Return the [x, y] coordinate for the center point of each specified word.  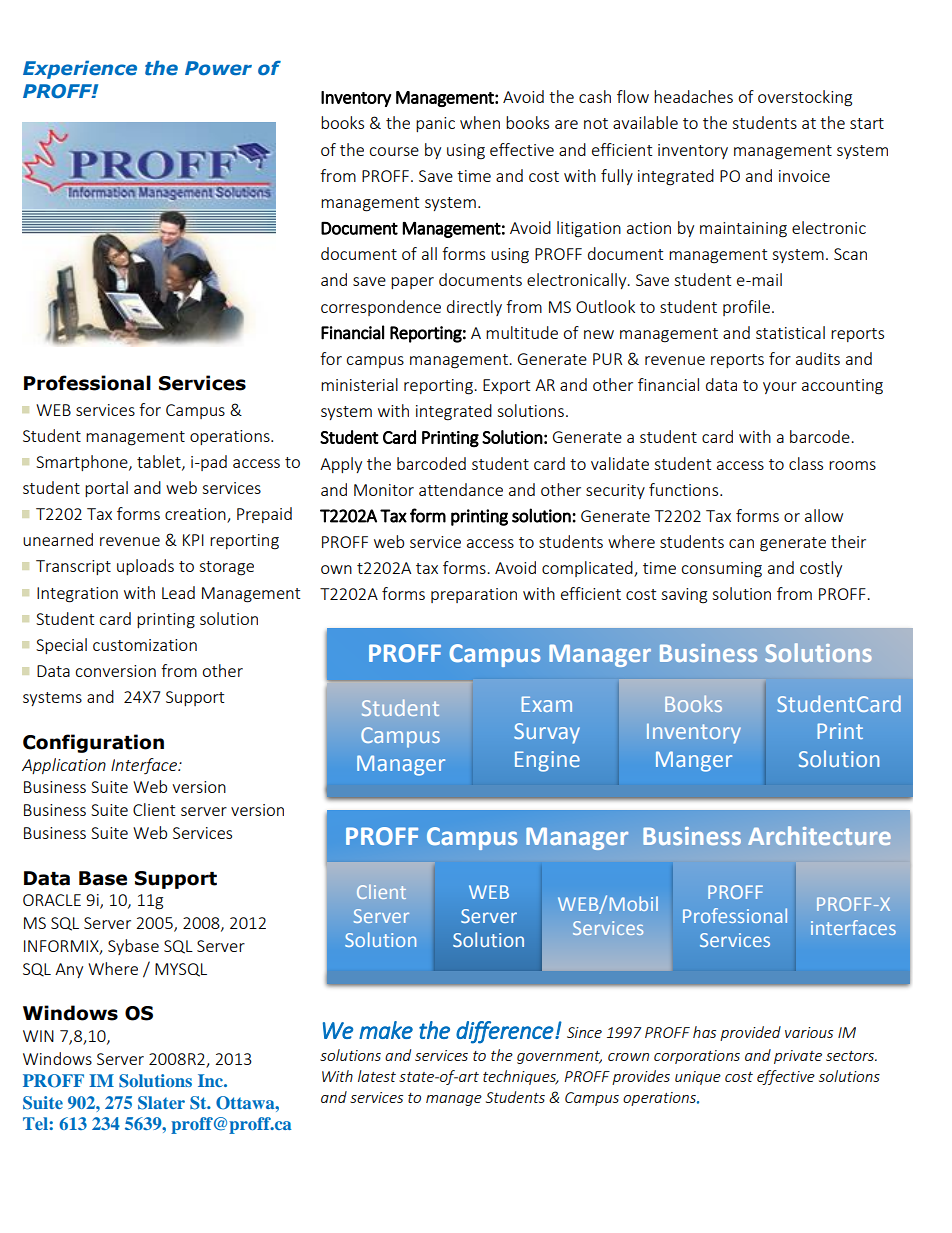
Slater [161, 1103]
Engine [547, 761]
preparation [474, 595]
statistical [790, 332]
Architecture [819, 835]
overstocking [805, 98]
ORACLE [52, 900]
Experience [80, 69]
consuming [721, 570]
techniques [520, 1077]
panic [435, 124]
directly [474, 308]
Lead [178, 592]
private [798, 1057]
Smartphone [83, 463]
